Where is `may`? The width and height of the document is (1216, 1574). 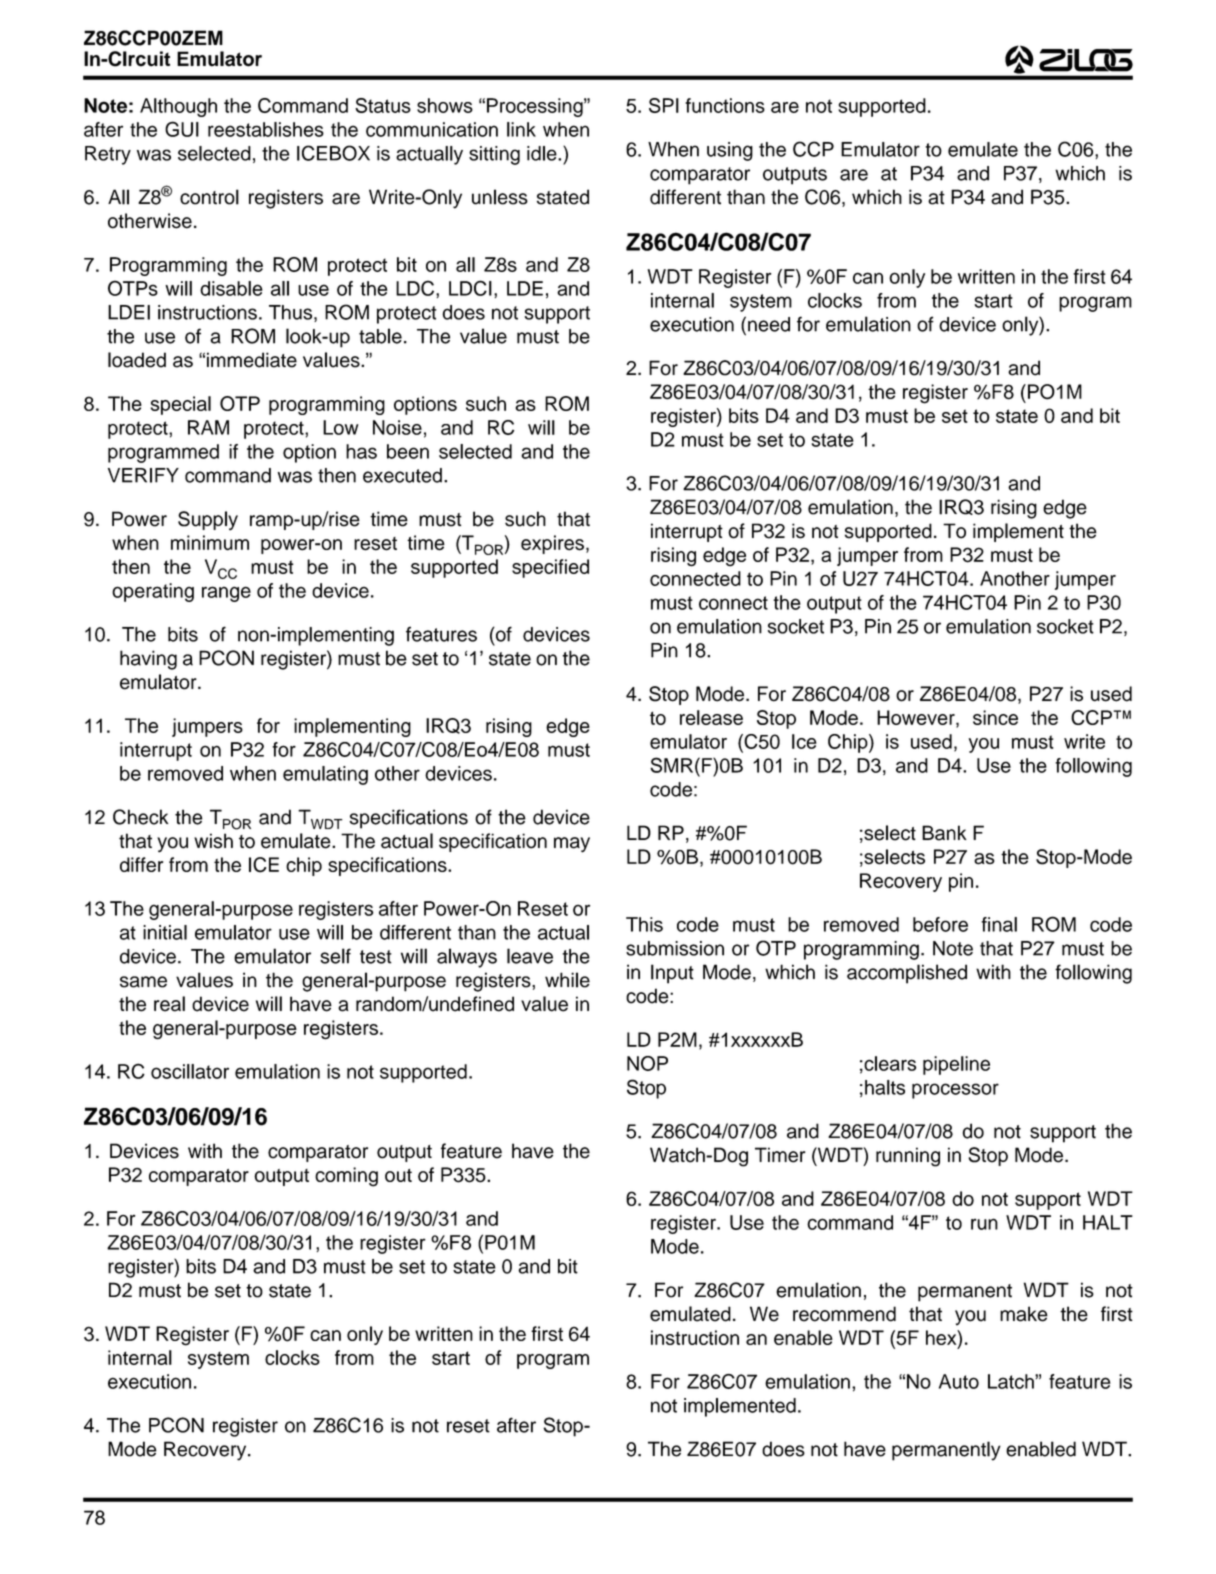
may is located at coordinates (572, 845).
